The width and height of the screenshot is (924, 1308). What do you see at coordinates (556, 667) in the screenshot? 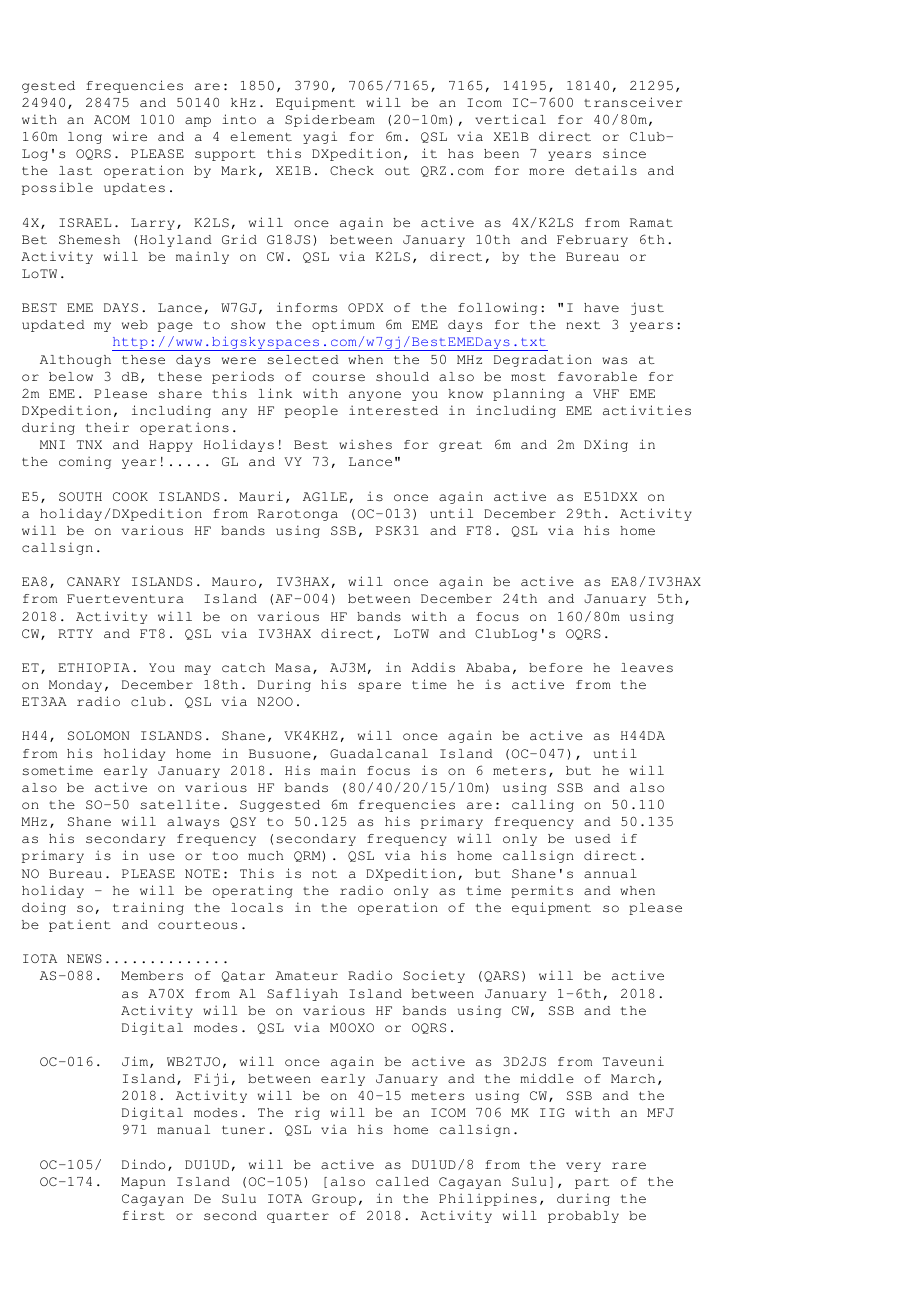
I see `before` at bounding box center [556, 667].
